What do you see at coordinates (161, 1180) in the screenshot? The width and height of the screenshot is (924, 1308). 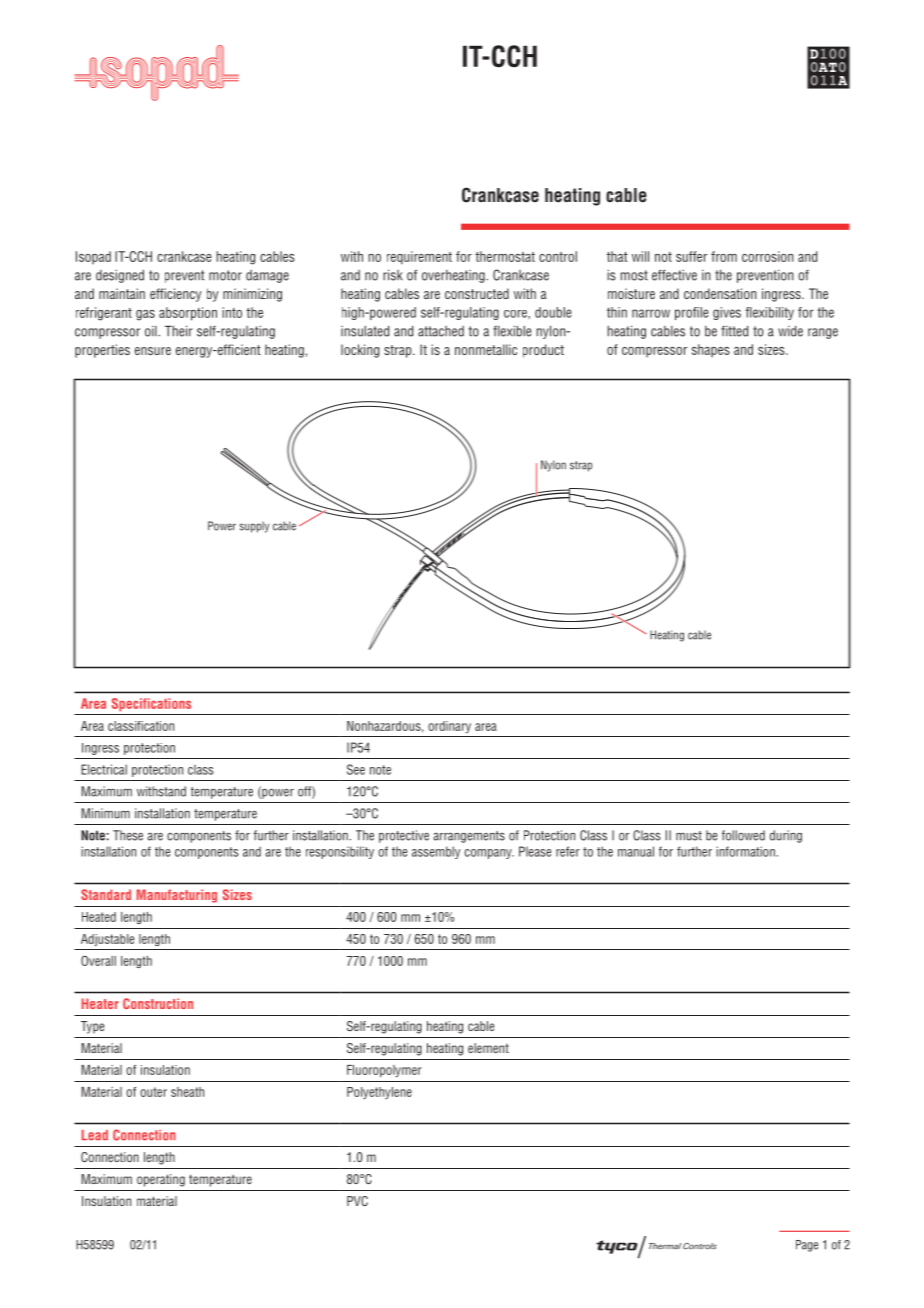 I see `operating` at bounding box center [161, 1180].
